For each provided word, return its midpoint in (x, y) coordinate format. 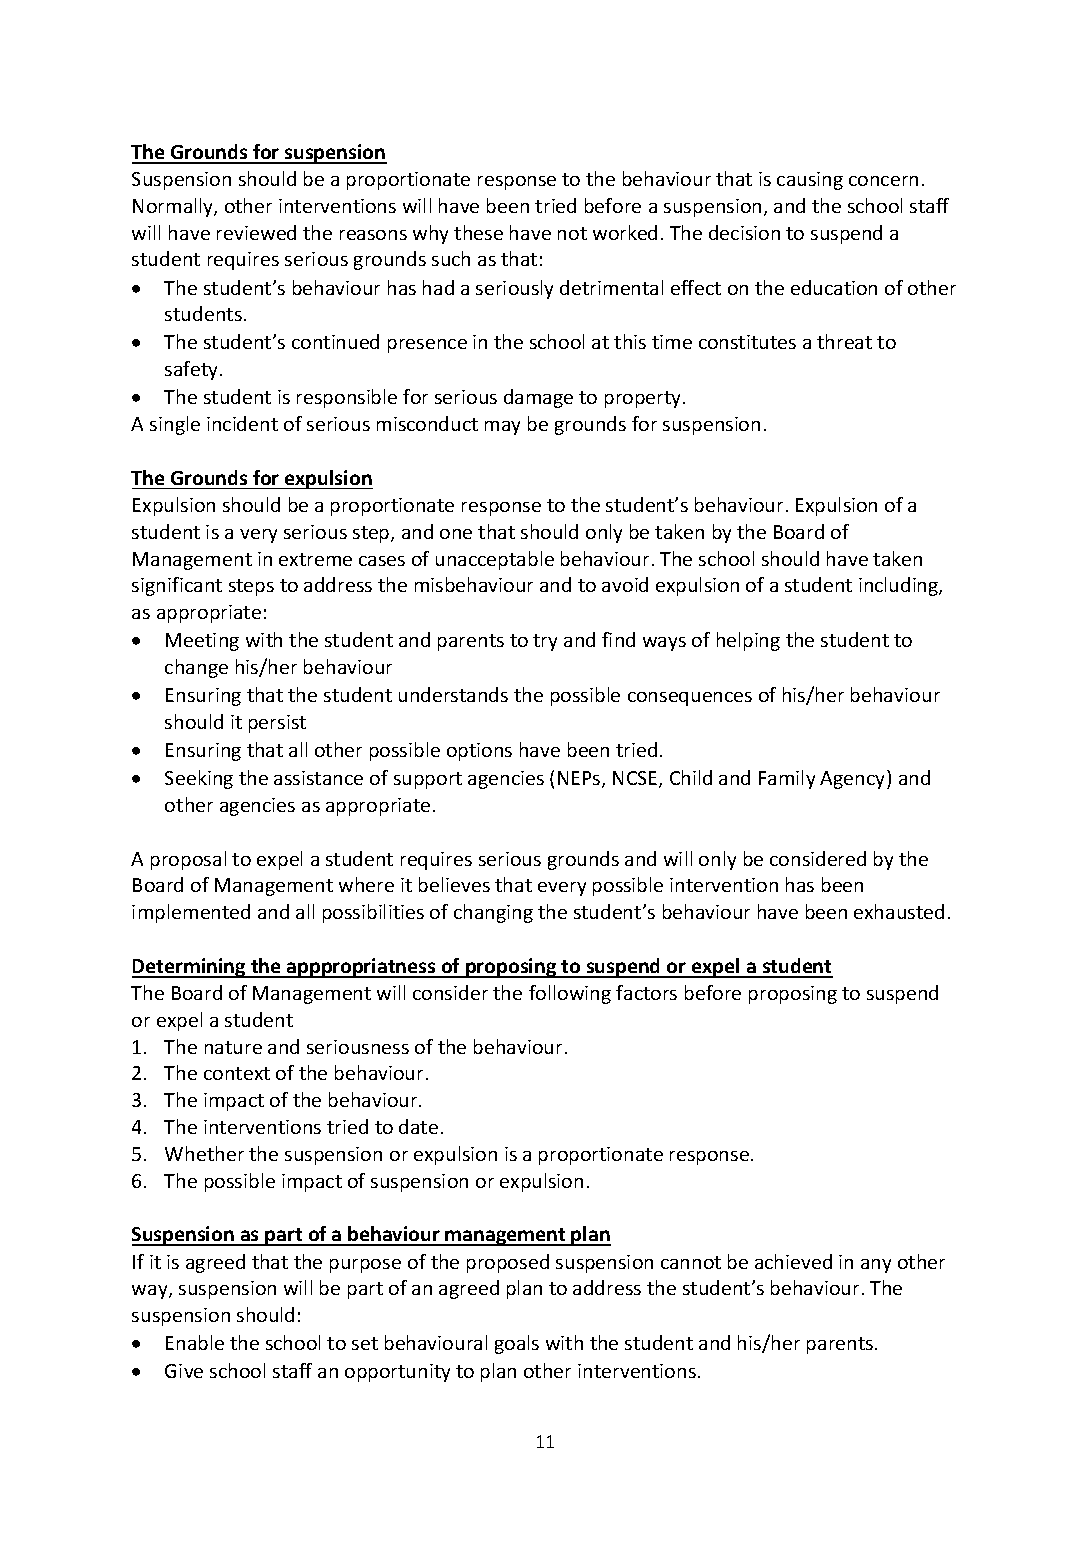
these (478, 232)
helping (748, 641)
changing (493, 913)
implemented (191, 913)
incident (242, 423)
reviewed (256, 232)
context (237, 1073)
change (196, 668)
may (502, 428)
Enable (195, 1342)
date (418, 1126)
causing (810, 181)
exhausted (899, 911)
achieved (793, 1261)
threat (844, 341)
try (545, 642)
